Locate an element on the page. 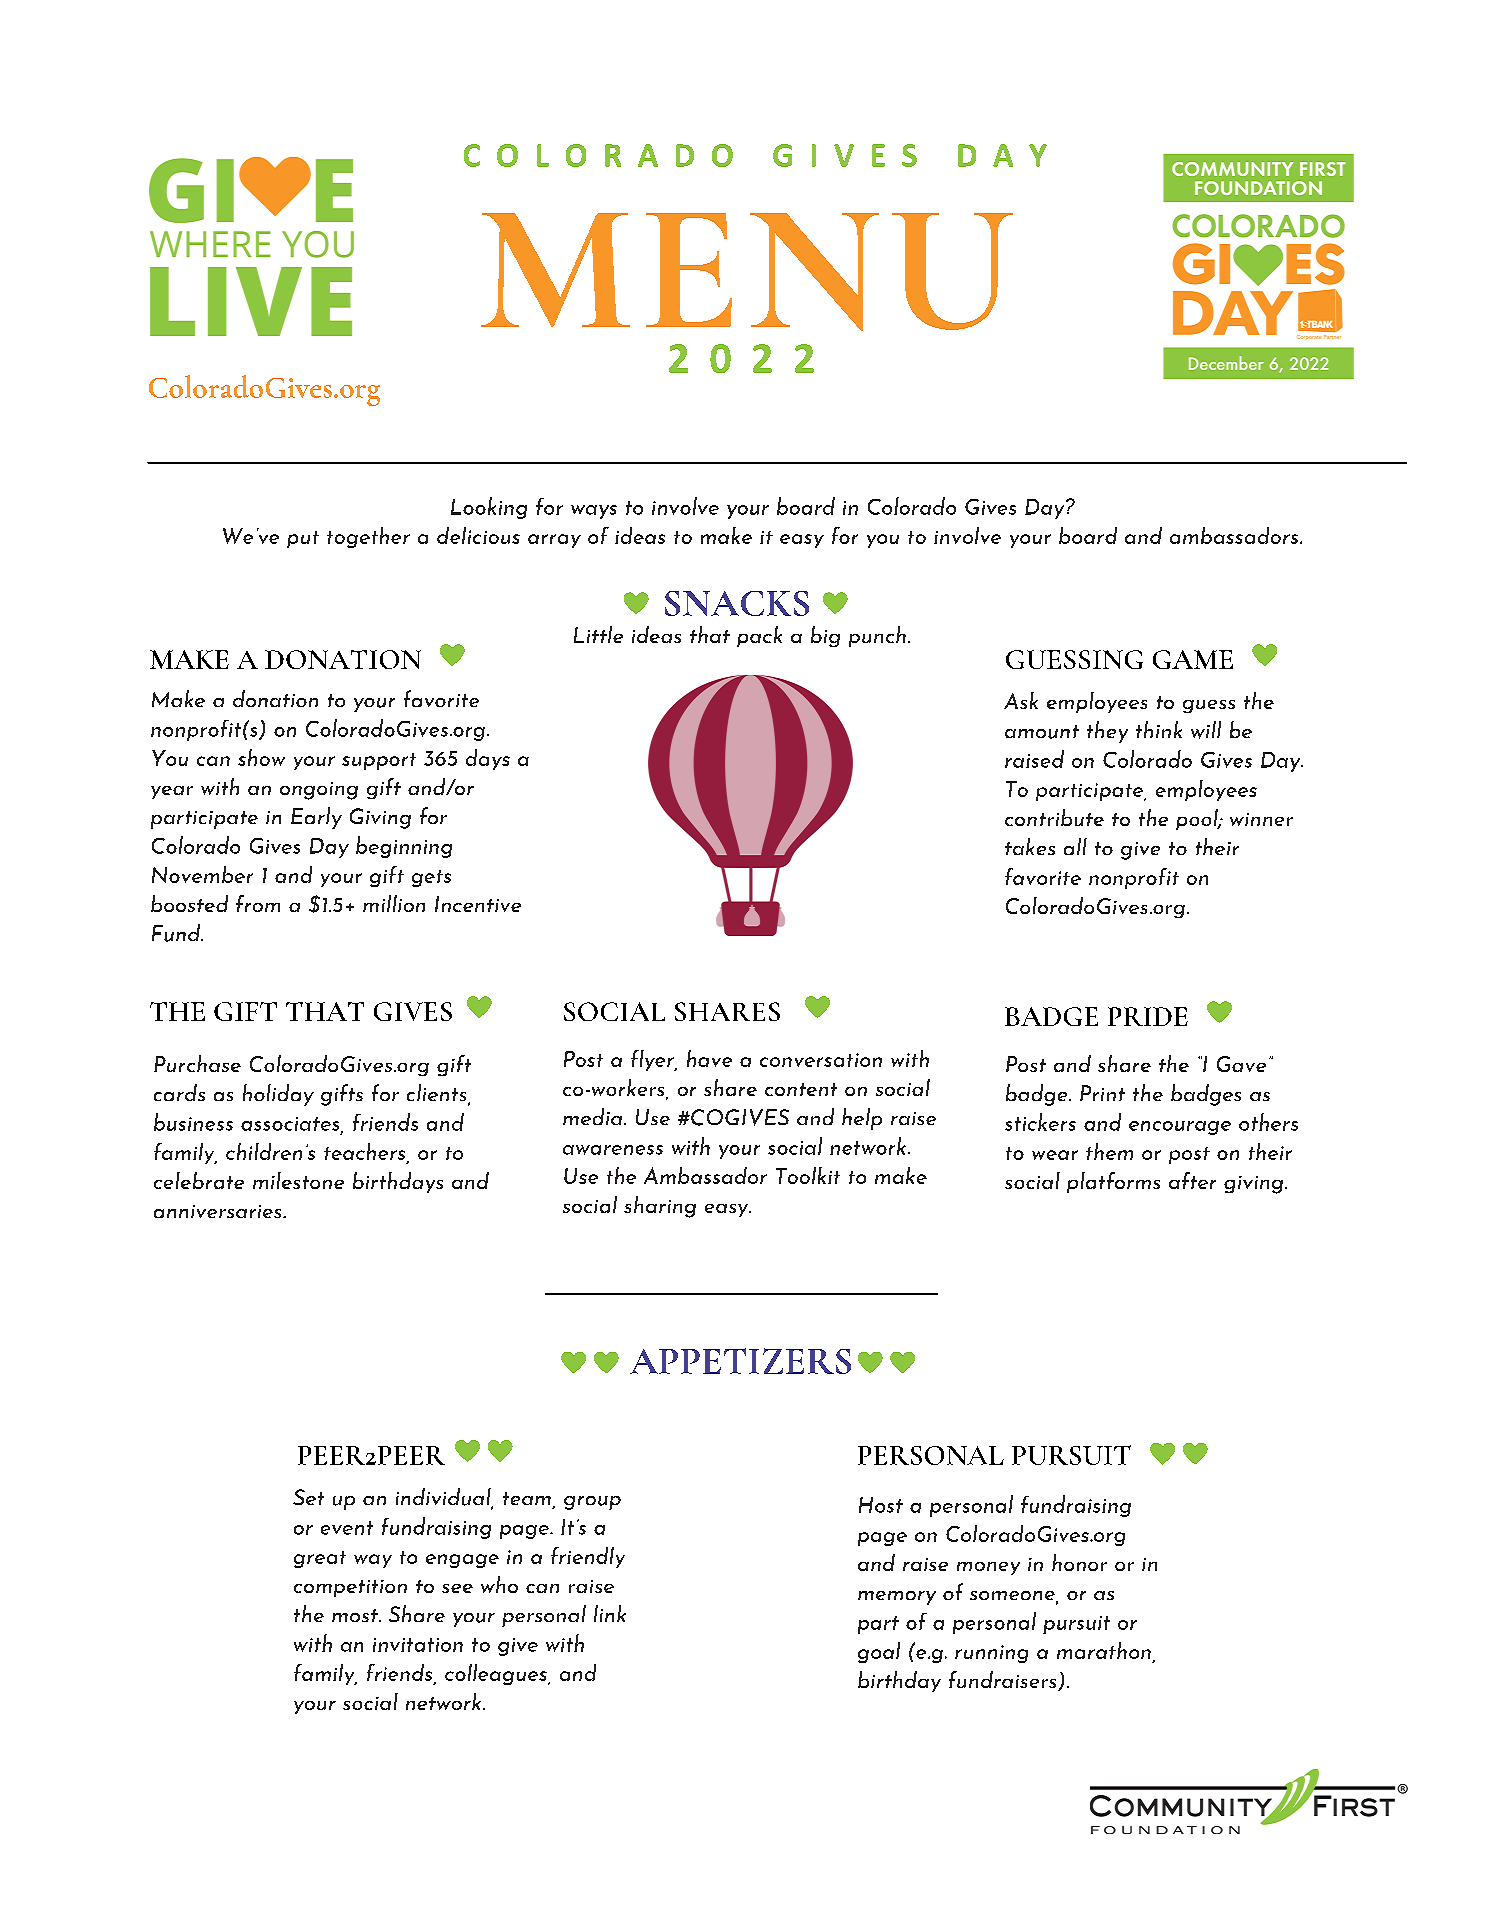 The image size is (1492, 1931). MENU is located at coordinates (747, 272).
